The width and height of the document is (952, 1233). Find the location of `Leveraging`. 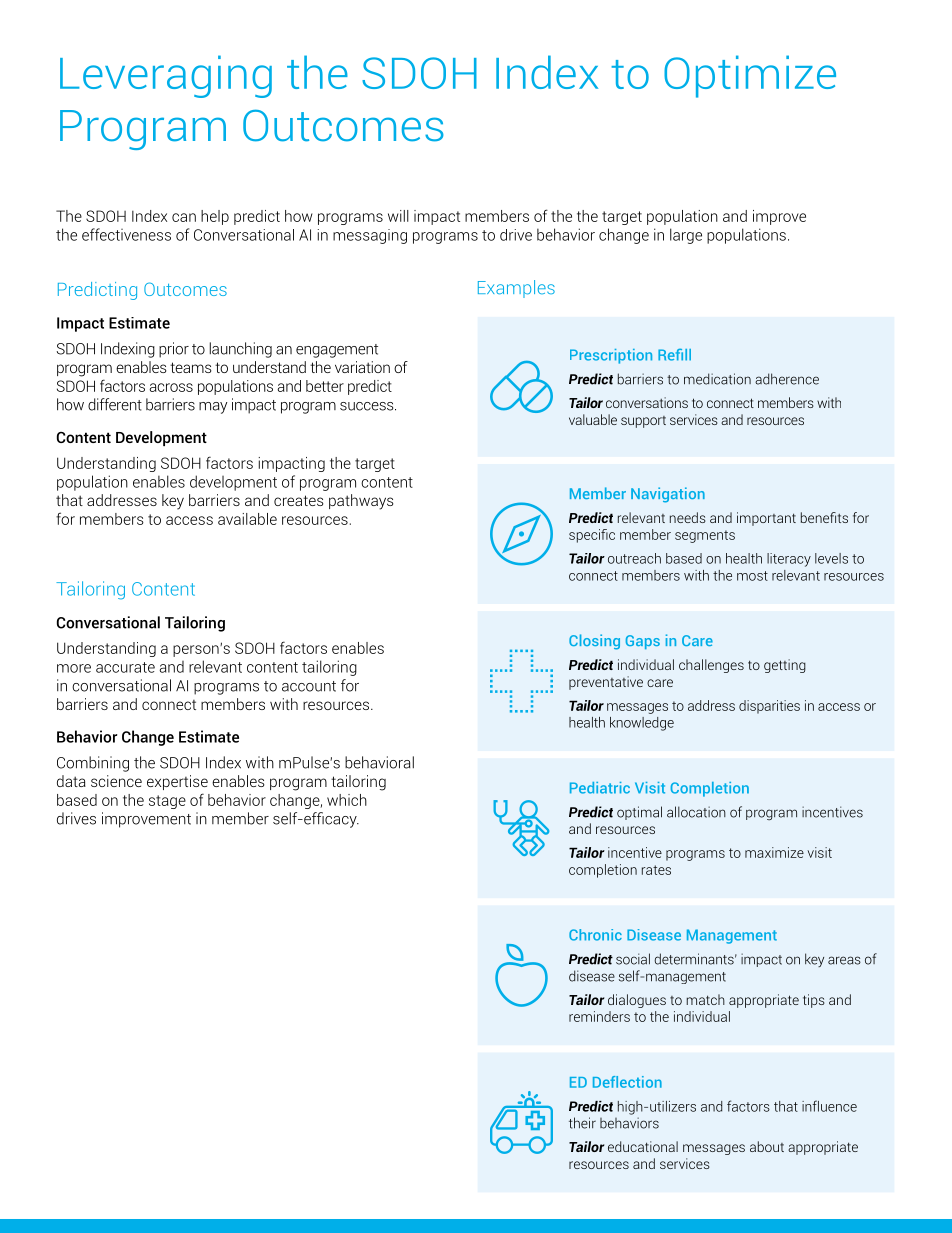

Leveraging is located at coordinates (166, 76).
